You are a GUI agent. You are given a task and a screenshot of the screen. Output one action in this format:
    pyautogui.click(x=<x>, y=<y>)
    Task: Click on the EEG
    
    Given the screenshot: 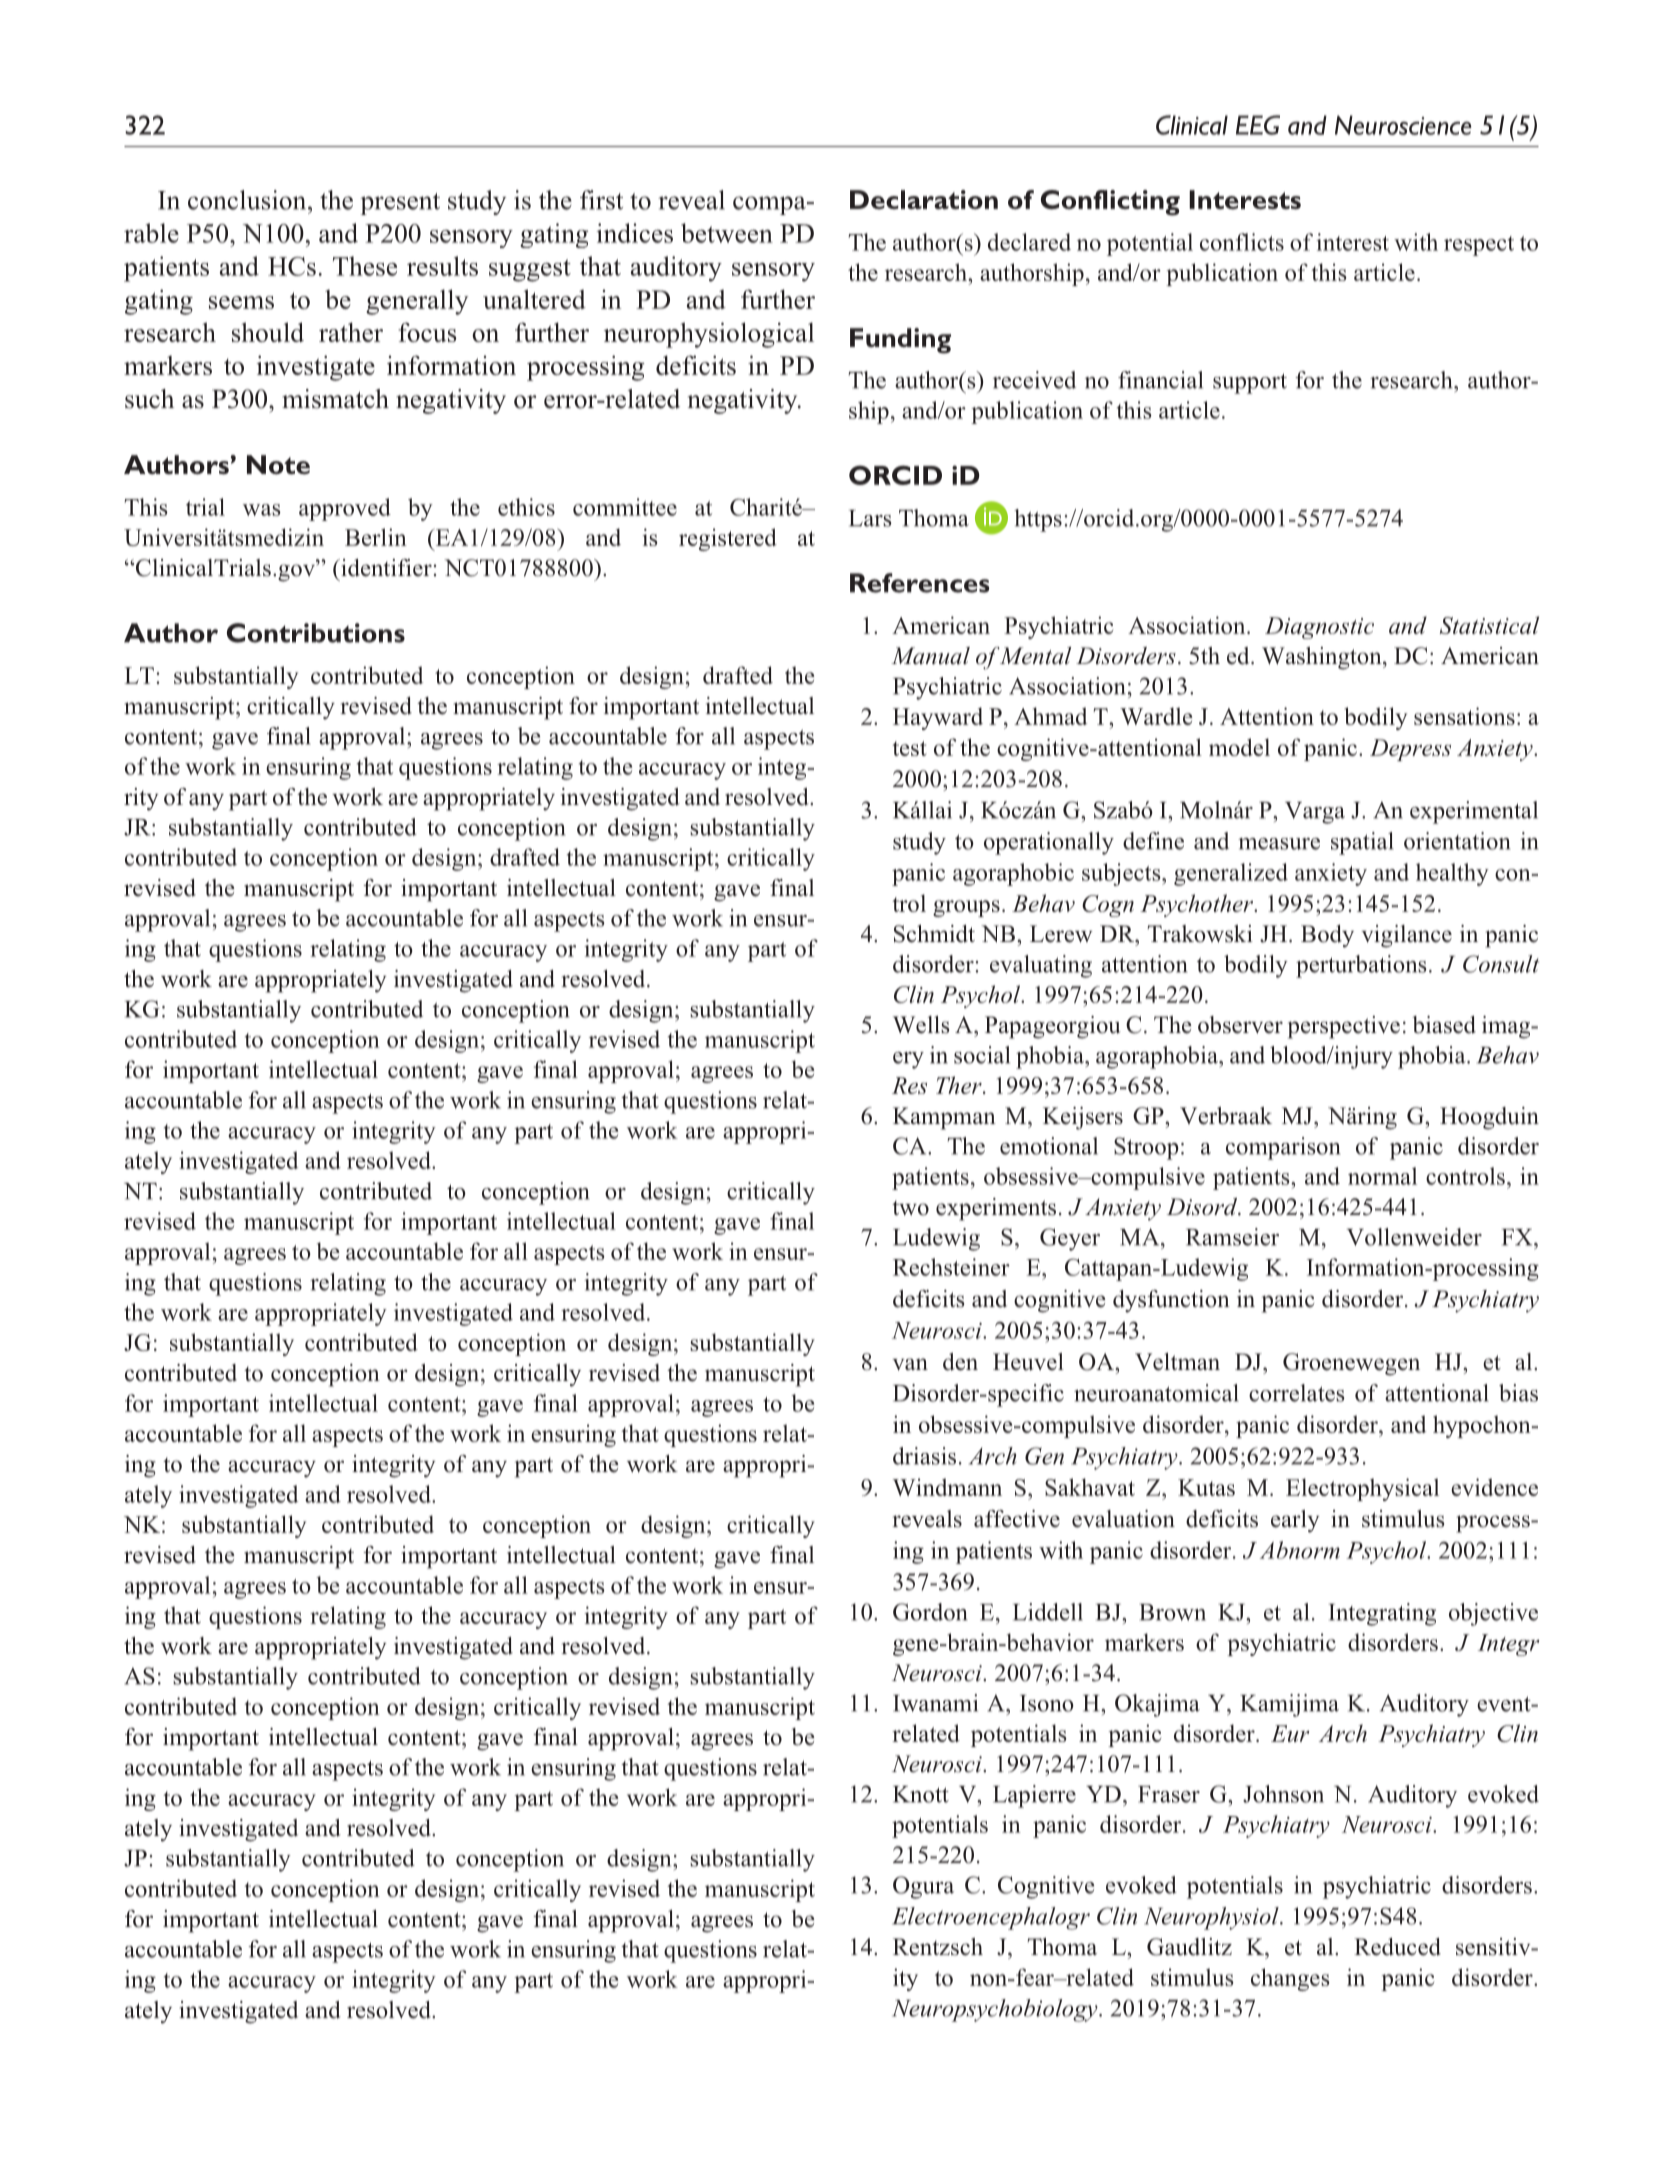 What is the action you would take?
    pyautogui.click(x=1258, y=125)
